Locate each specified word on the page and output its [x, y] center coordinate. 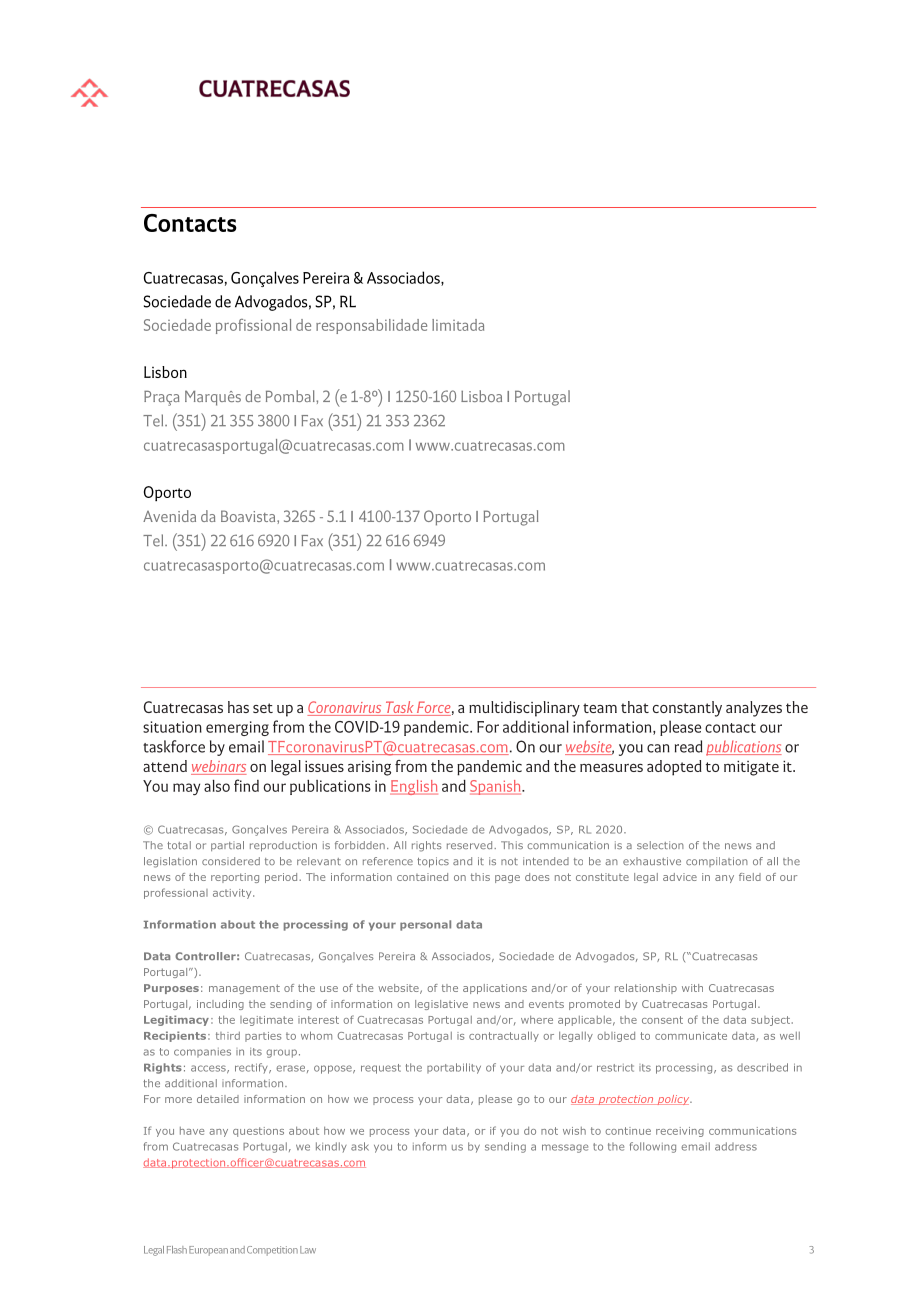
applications [495, 989]
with [692, 988]
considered [231, 861]
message [565, 1148]
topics [433, 862]
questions [258, 1132]
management [244, 989]
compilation [717, 862]
